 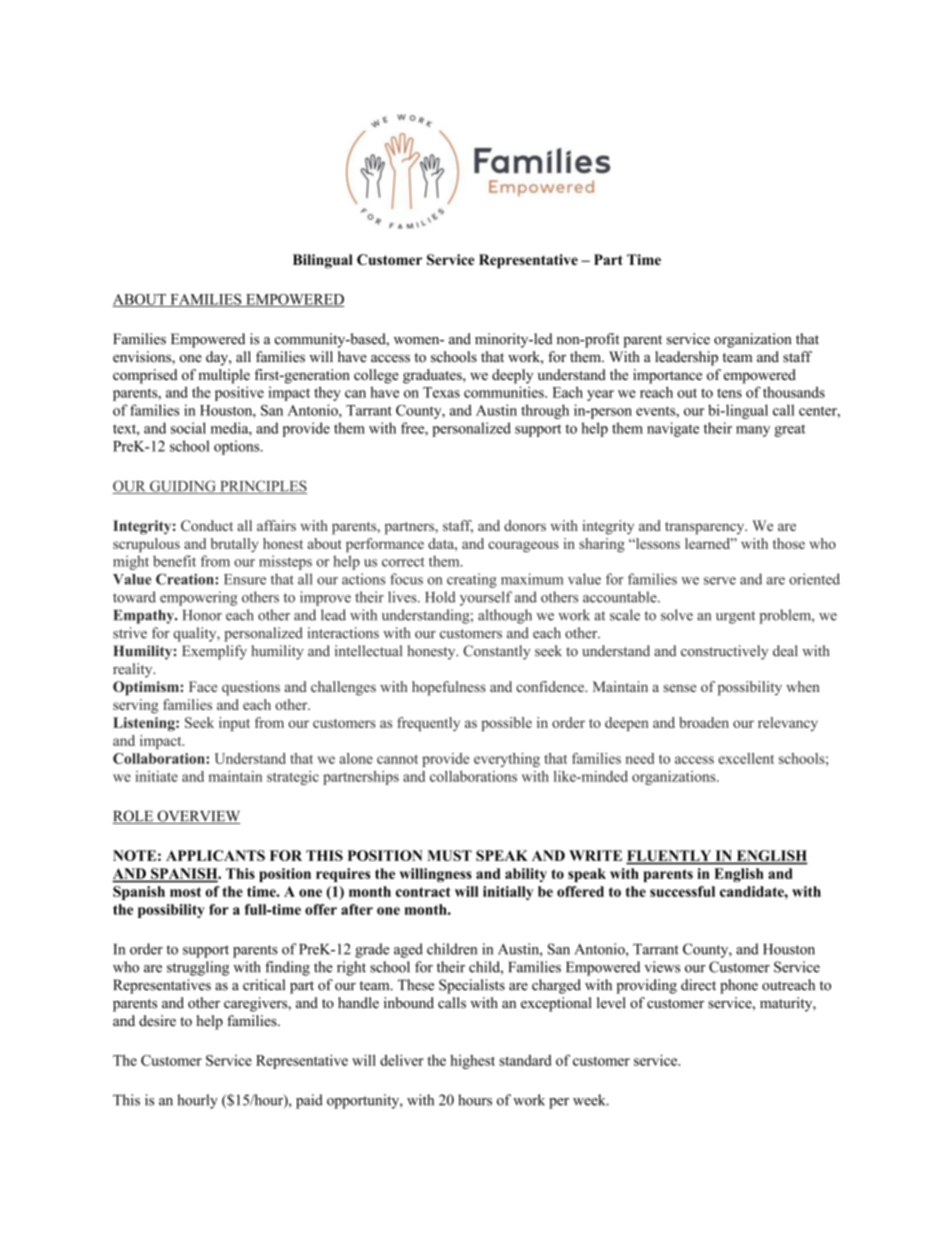 What do you see at coordinates (224, 376) in the screenshot?
I see `multiple` at bounding box center [224, 376].
